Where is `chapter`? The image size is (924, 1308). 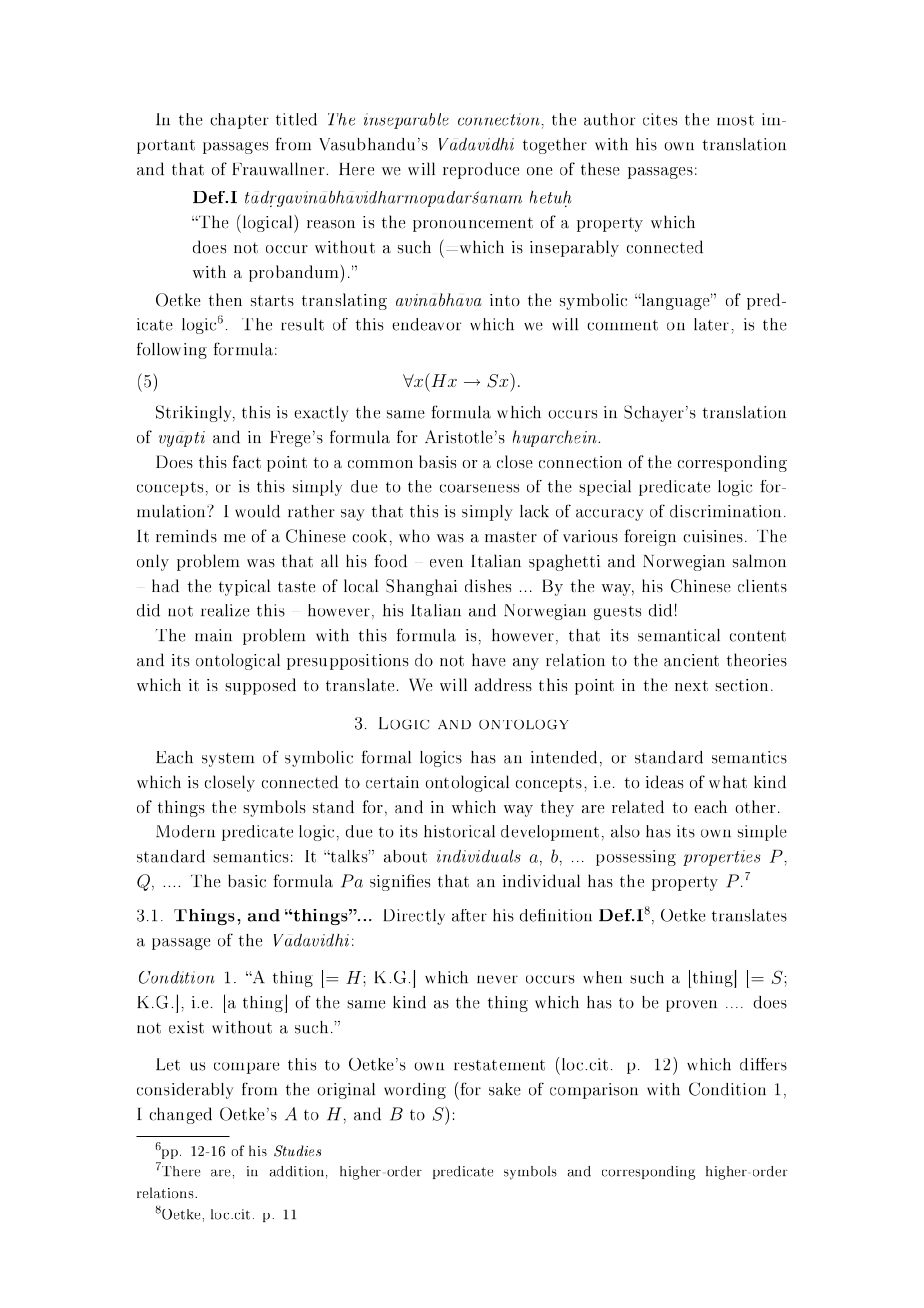
chapter is located at coordinates (239, 121).
